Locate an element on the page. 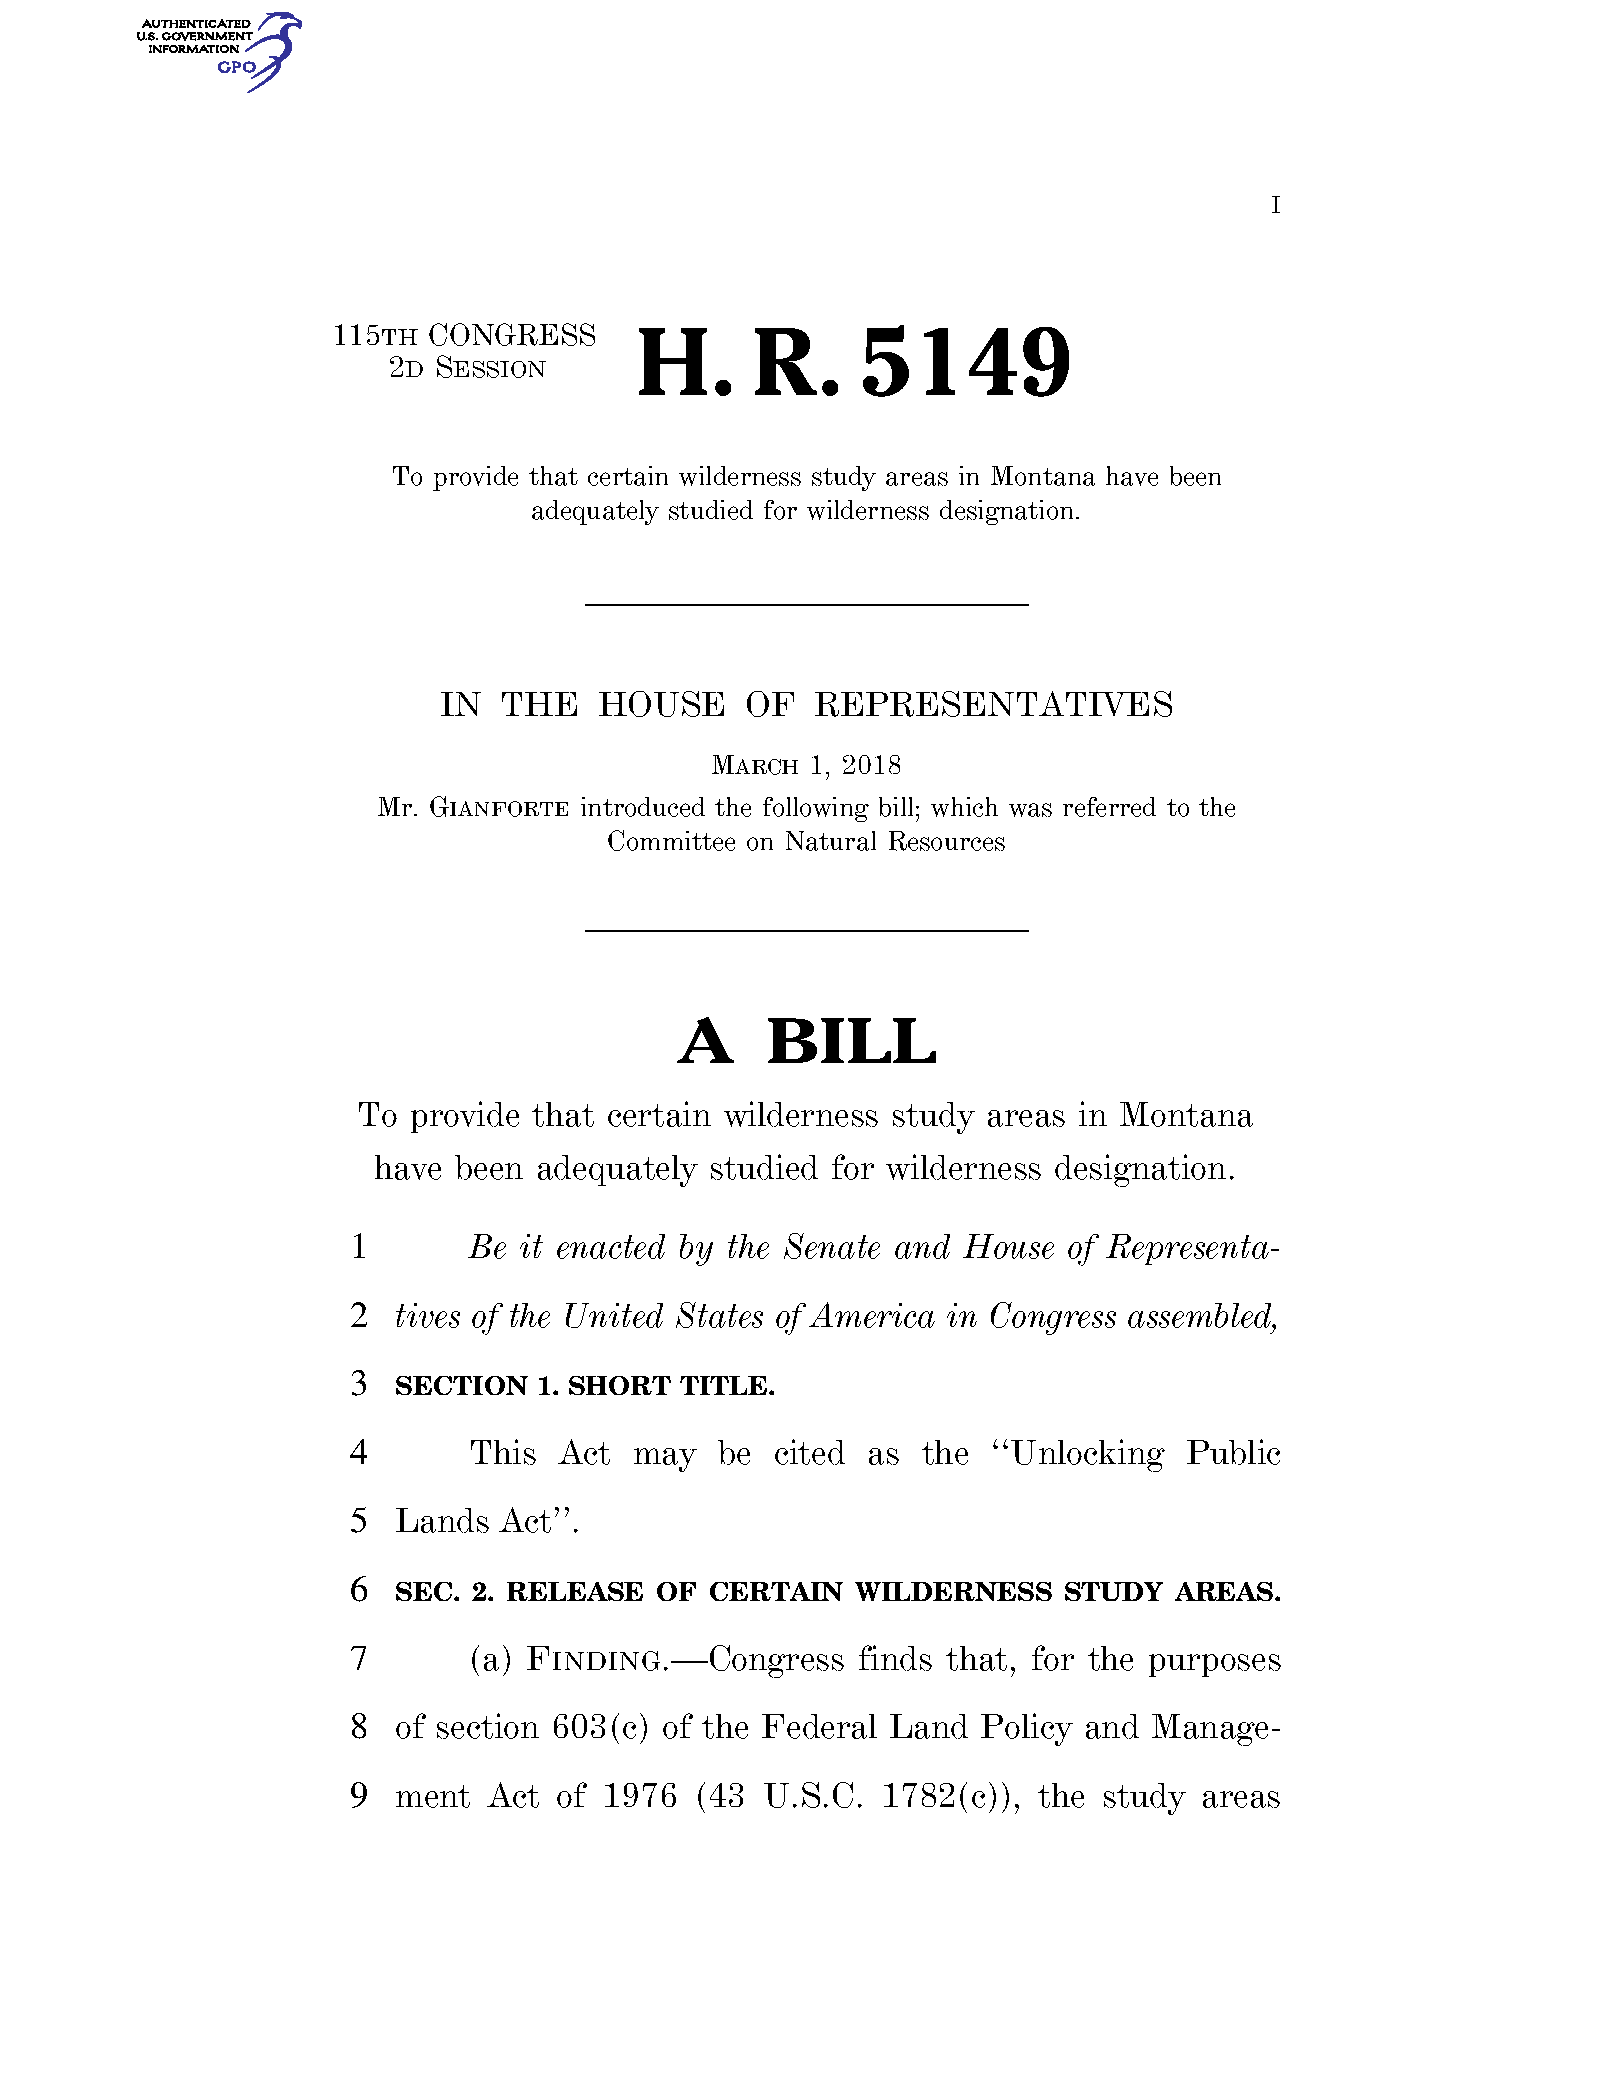 This page has height=2089, width=1614. purposes is located at coordinates (1215, 1665).
